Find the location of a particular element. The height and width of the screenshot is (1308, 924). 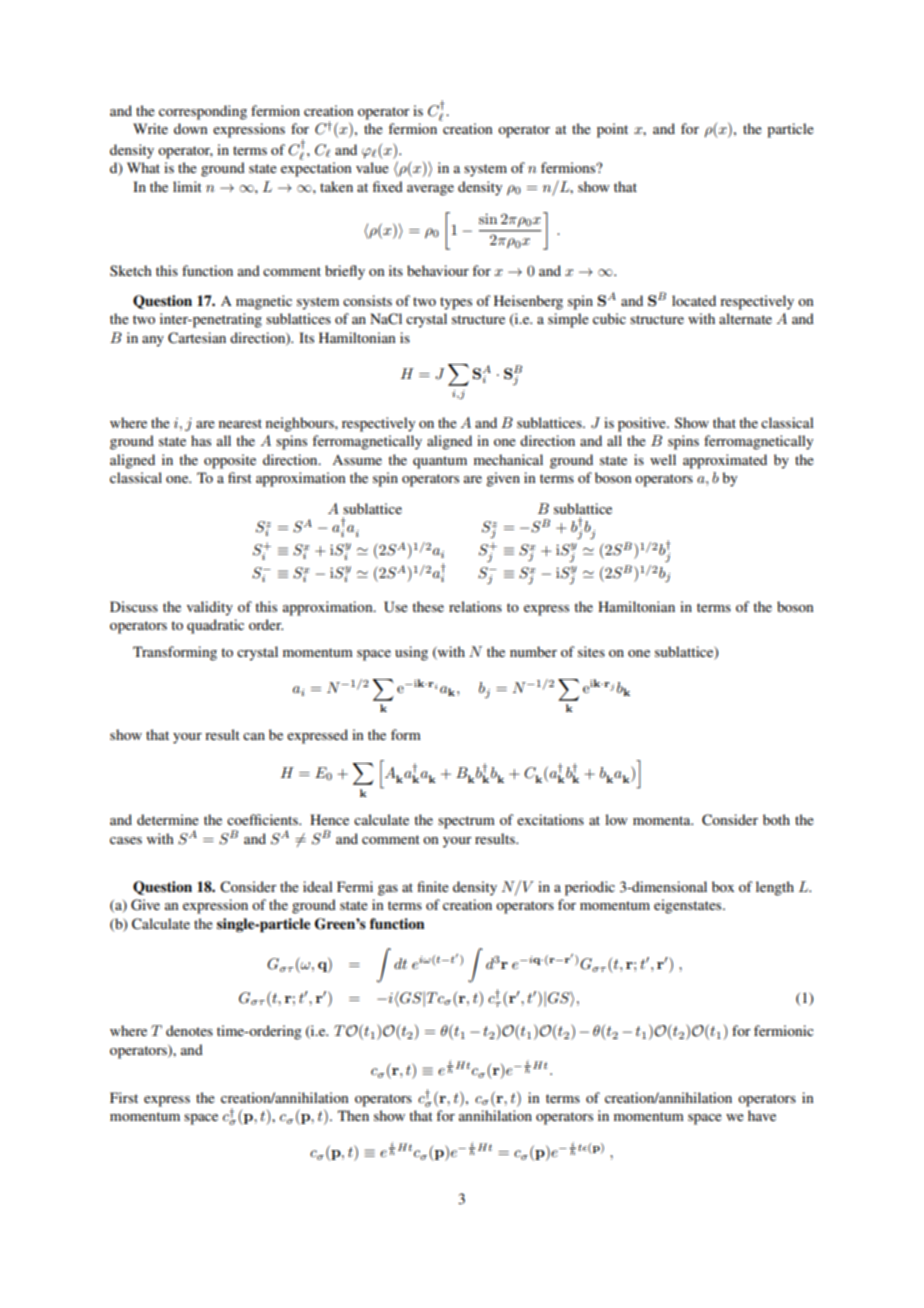

determine is located at coordinates (168, 819).
